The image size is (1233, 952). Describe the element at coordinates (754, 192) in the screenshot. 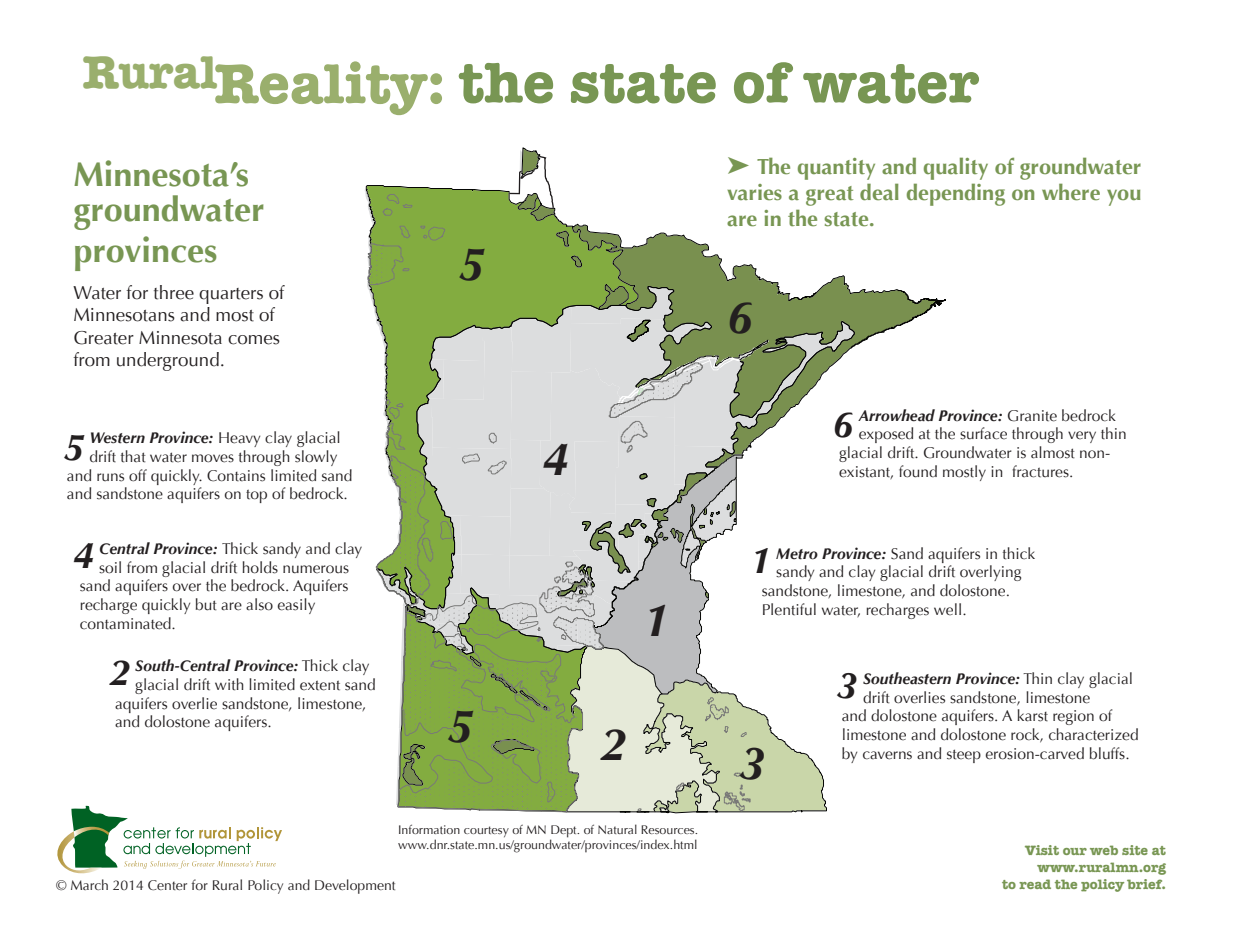

I see `varies` at that location.
